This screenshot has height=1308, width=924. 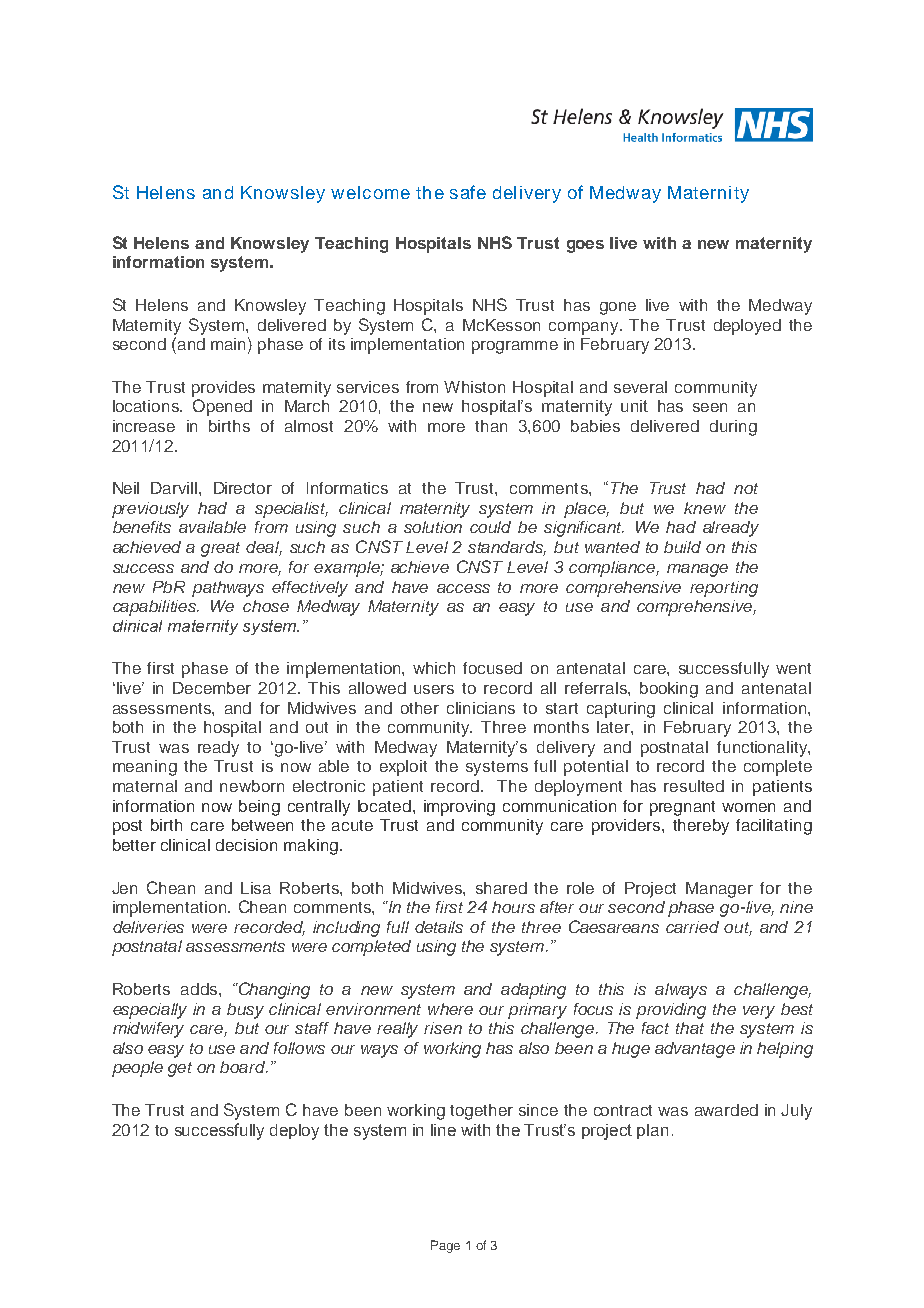 What do you see at coordinates (450, 1009) in the screenshot?
I see `where` at bounding box center [450, 1009].
